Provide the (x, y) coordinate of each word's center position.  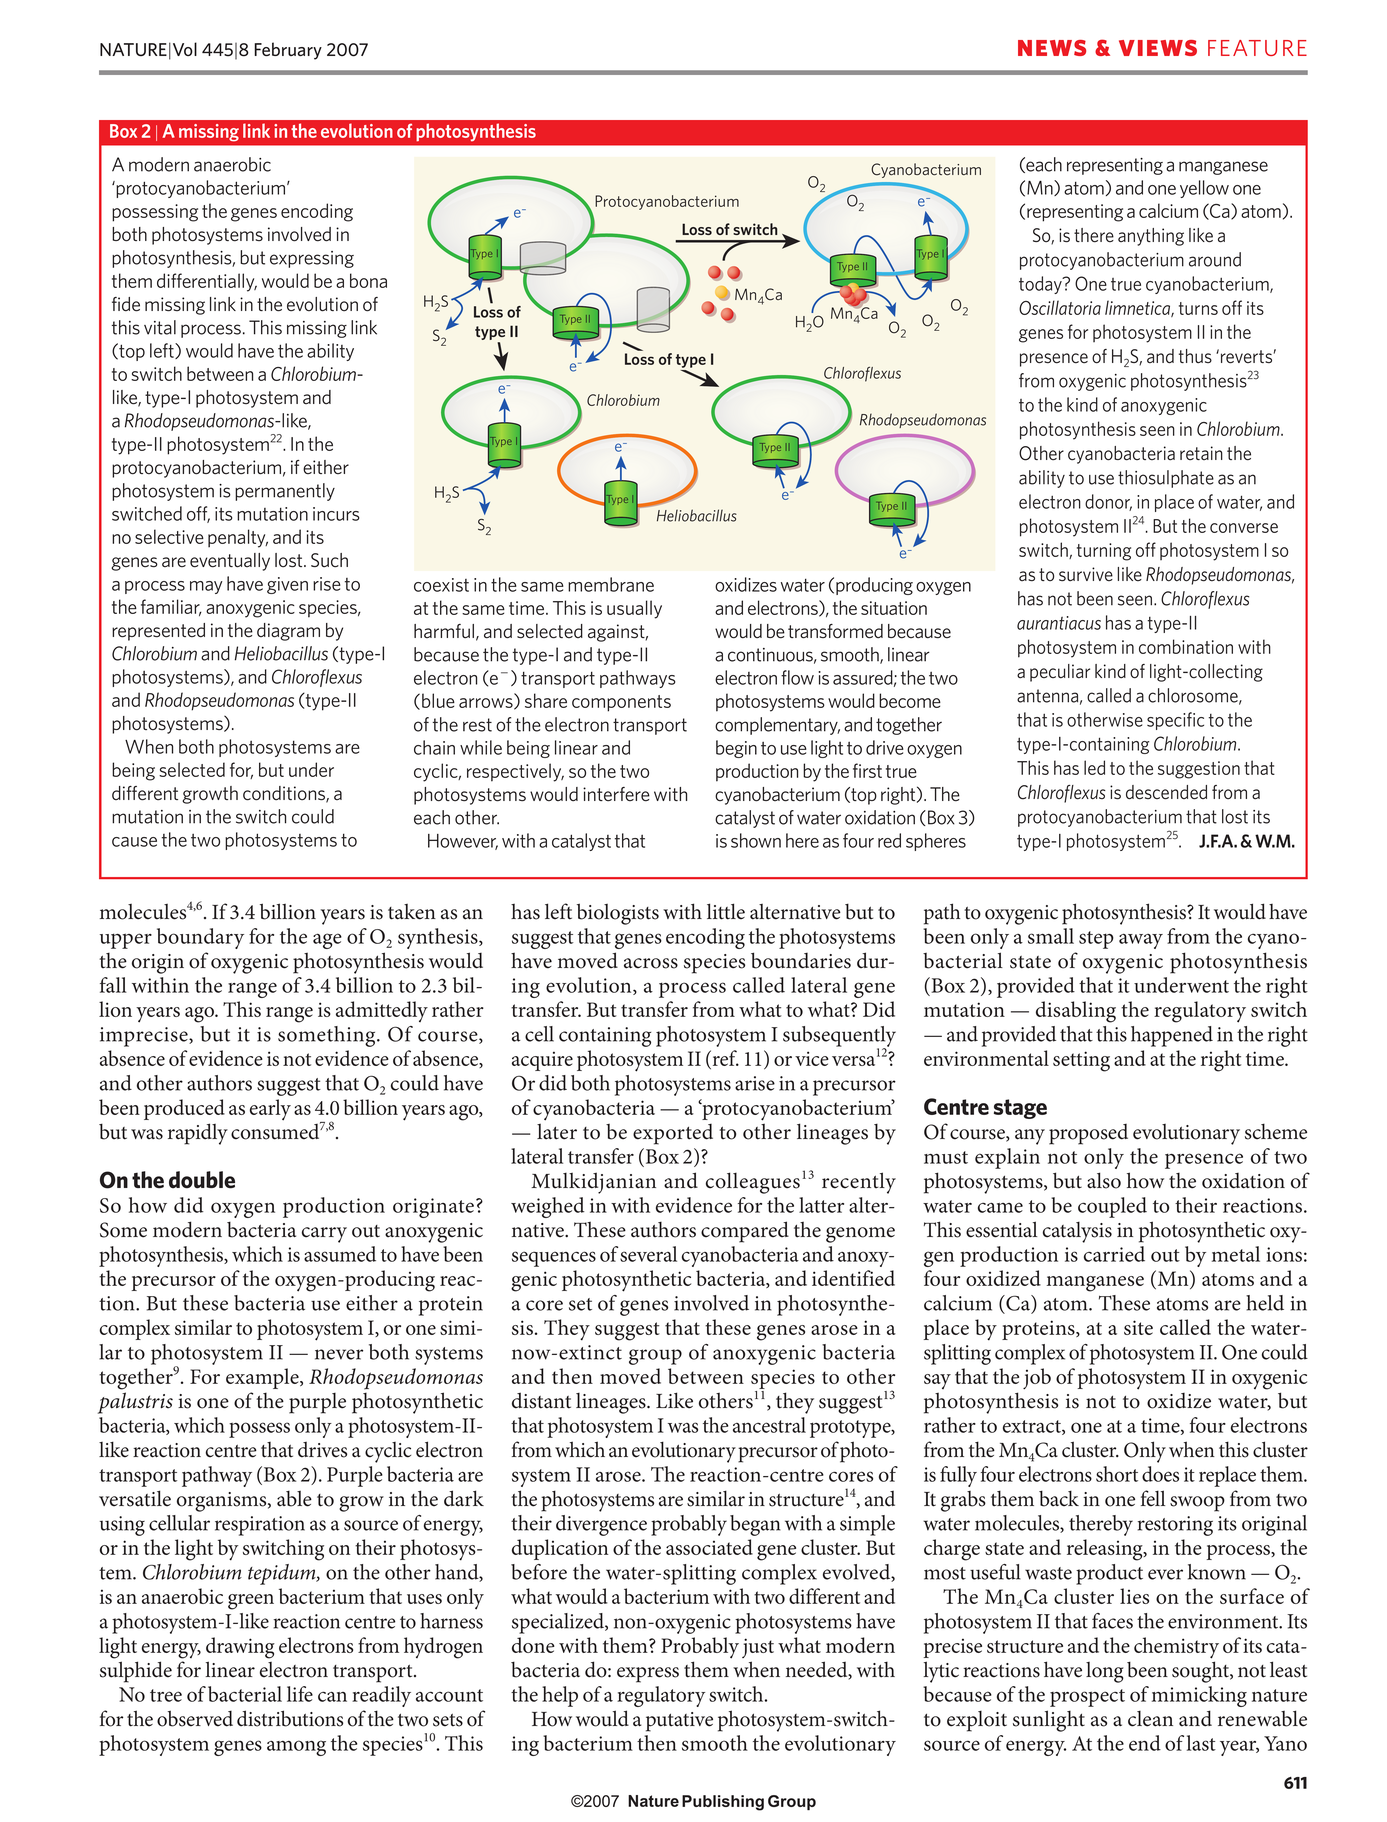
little (726, 911)
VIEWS (1158, 48)
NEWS (1052, 48)
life (300, 1694)
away (1141, 941)
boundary (200, 938)
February (288, 51)
